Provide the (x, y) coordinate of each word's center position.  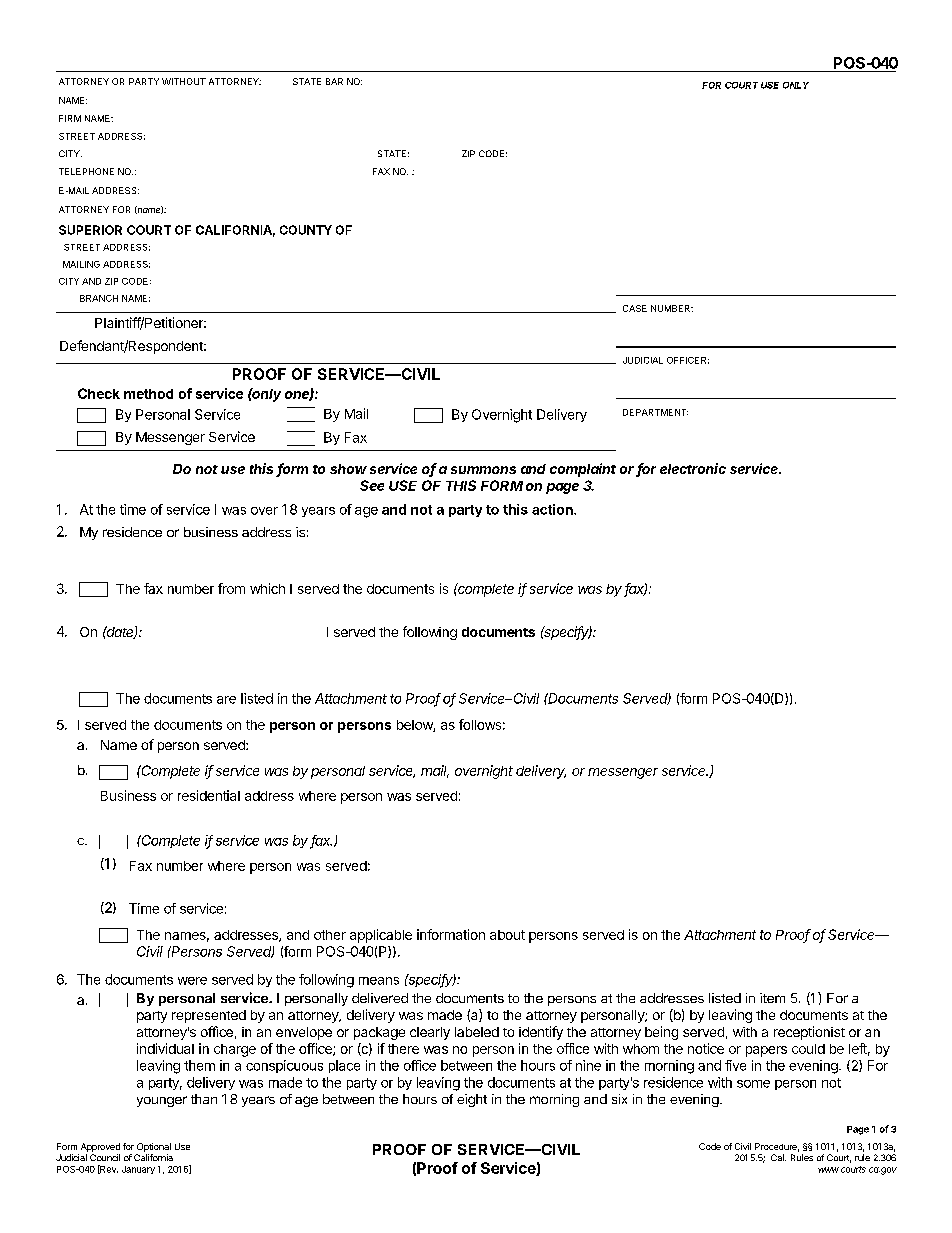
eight (472, 1100)
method (148, 394)
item (772, 998)
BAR (334, 81)
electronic (693, 468)
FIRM (70, 118)
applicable (381, 936)
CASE (635, 308)
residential (209, 795)
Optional (154, 1147)
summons (483, 470)
